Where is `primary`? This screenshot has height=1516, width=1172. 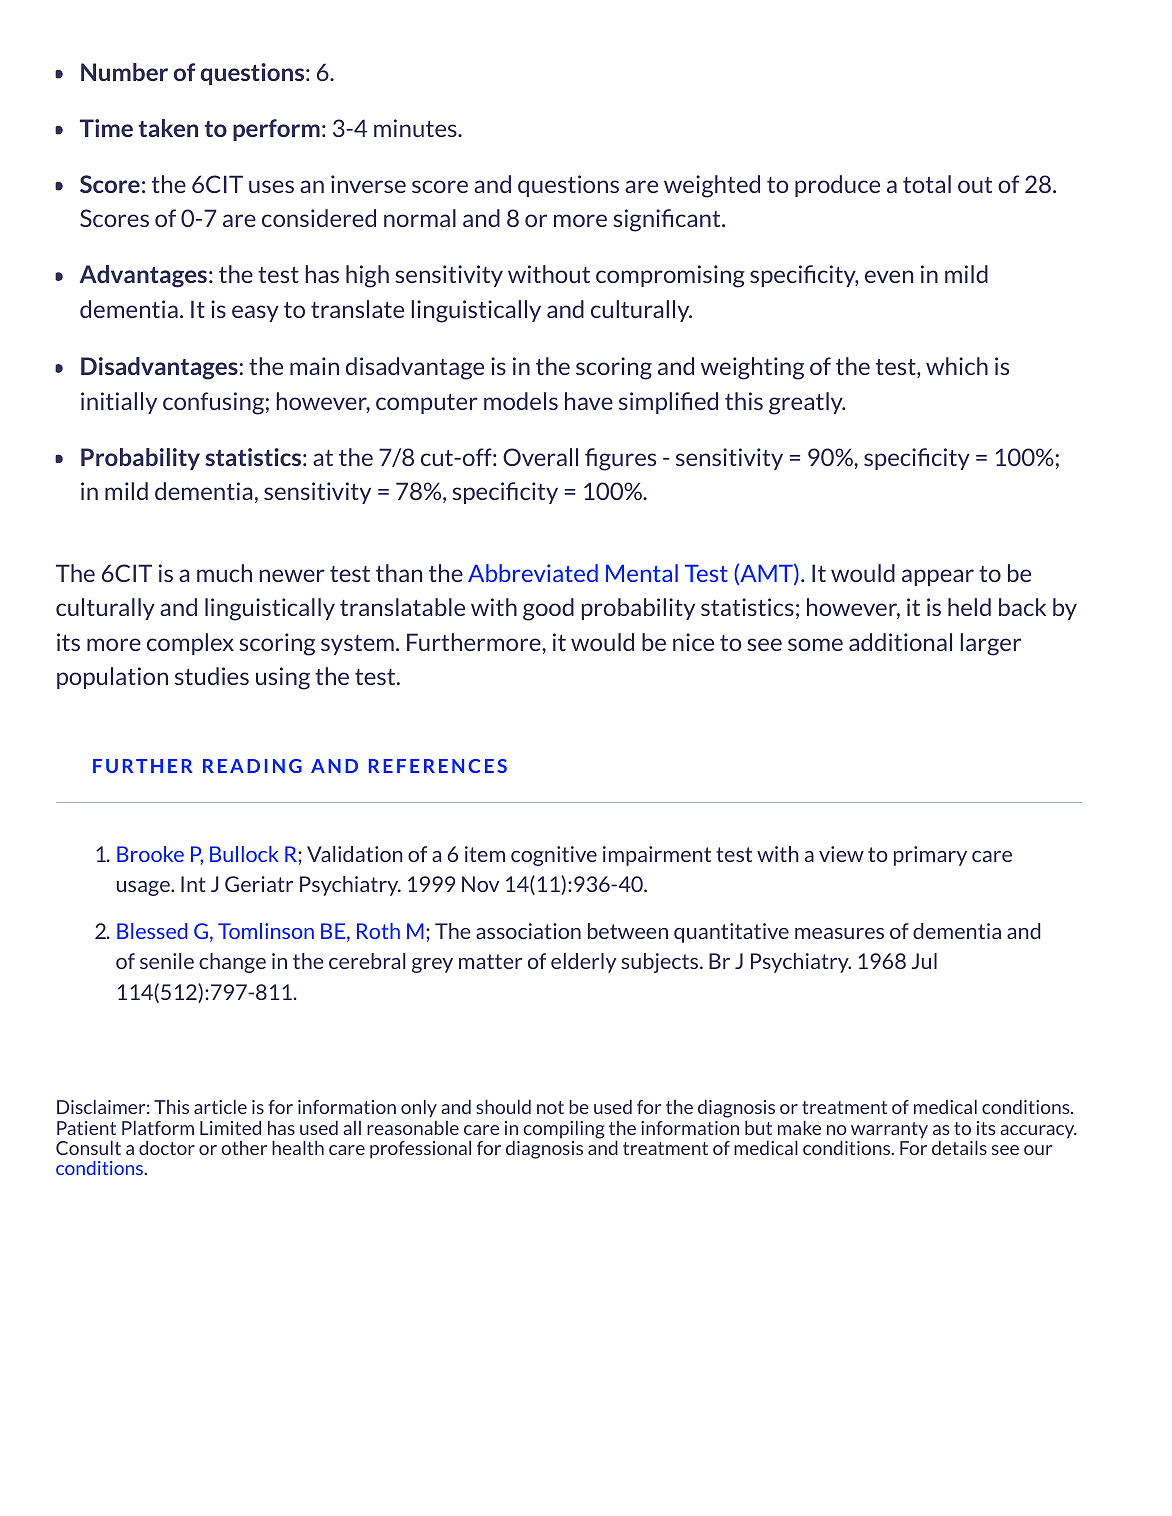
primary is located at coordinates (930, 856).
